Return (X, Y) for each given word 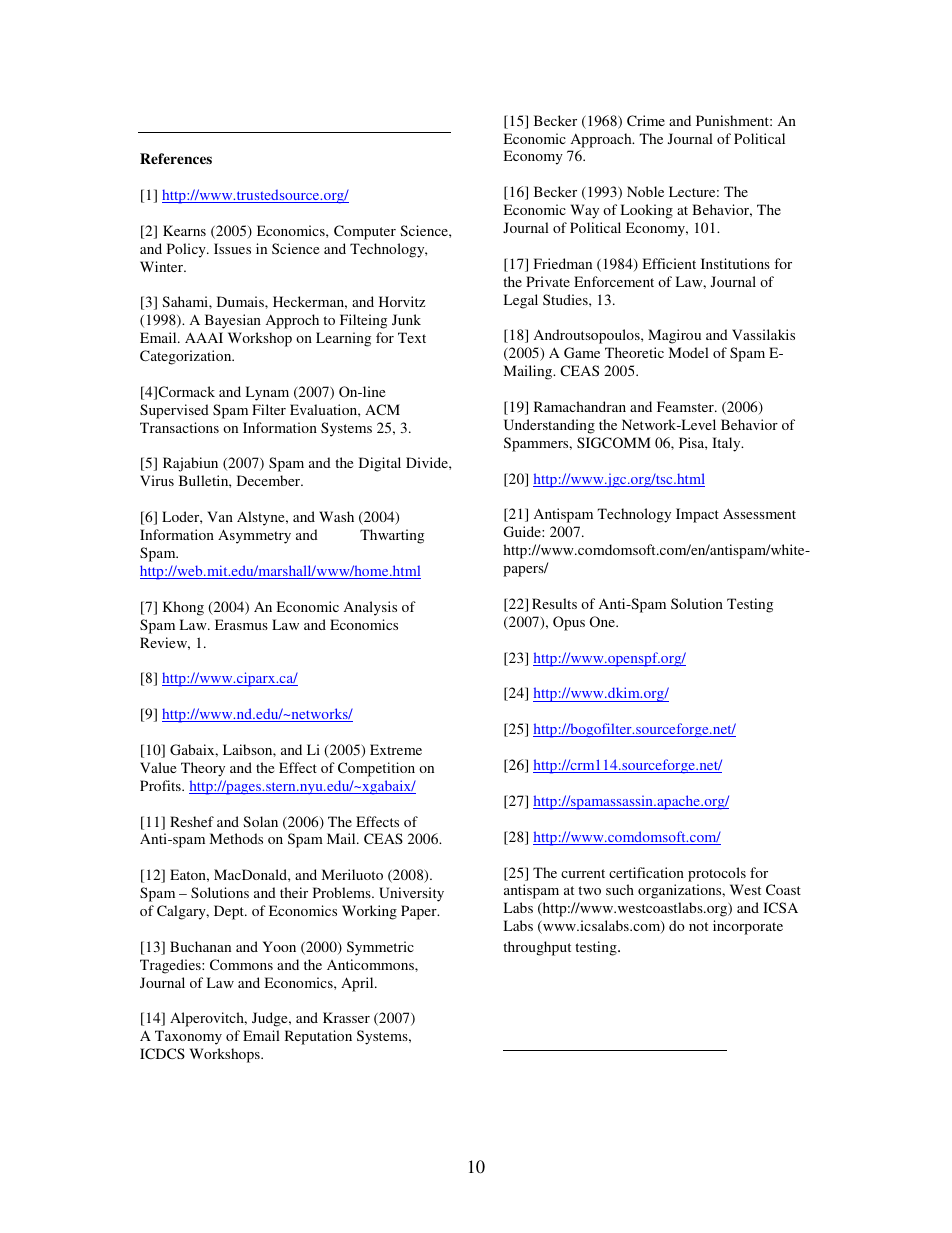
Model (689, 352)
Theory (203, 769)
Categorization (187, 357)
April (358, 984)
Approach (602, 140)
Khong (183, 608)
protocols (717, 874)
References (176, 158)
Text (412, 337)
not (698, 926)
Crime (646, 120)
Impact (697, 515)
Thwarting (392, 536)
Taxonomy (188, 1037)
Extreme (396, 749)
